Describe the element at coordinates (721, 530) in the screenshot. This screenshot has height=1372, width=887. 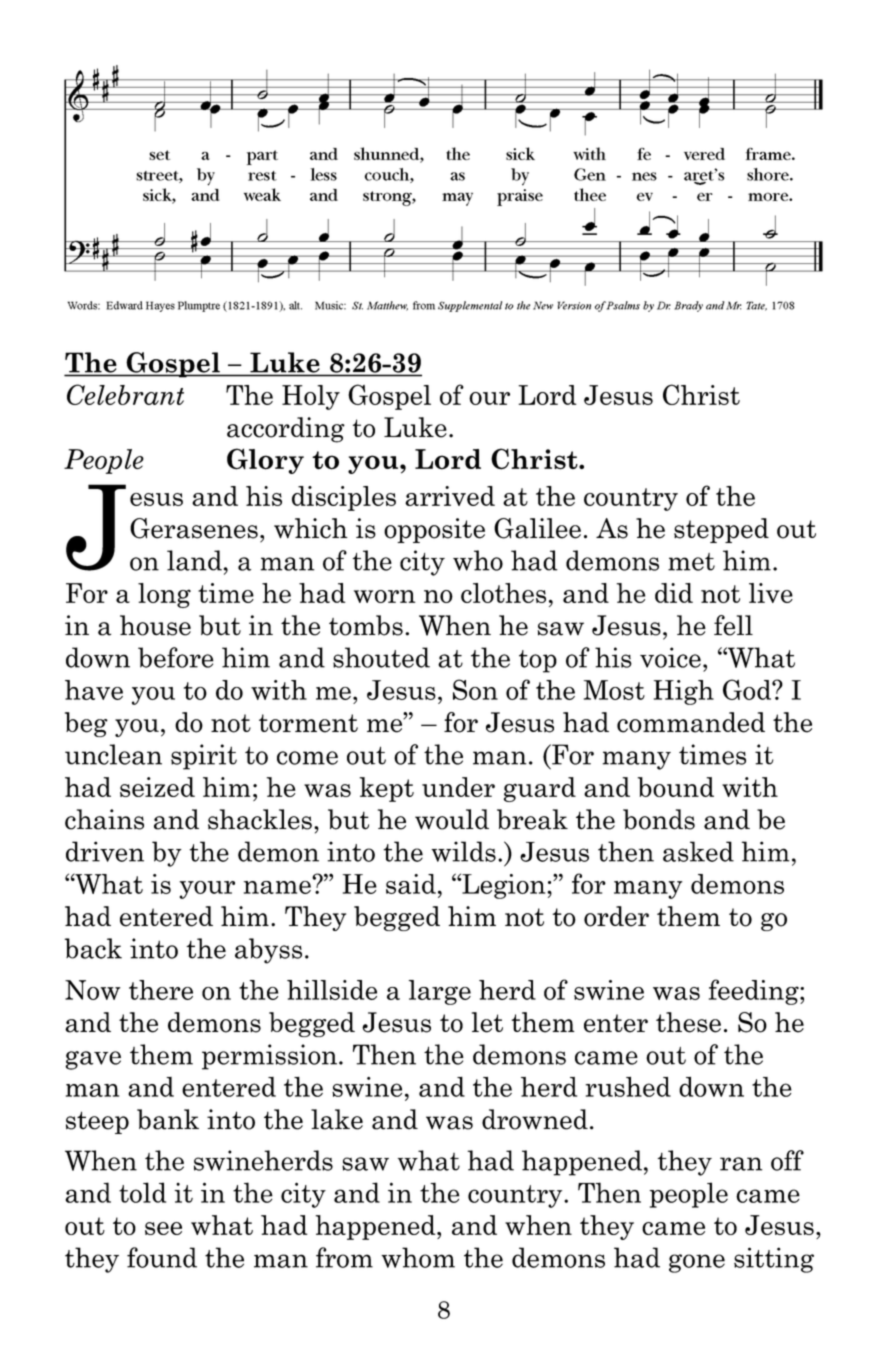
I see `stepped` at that location.
